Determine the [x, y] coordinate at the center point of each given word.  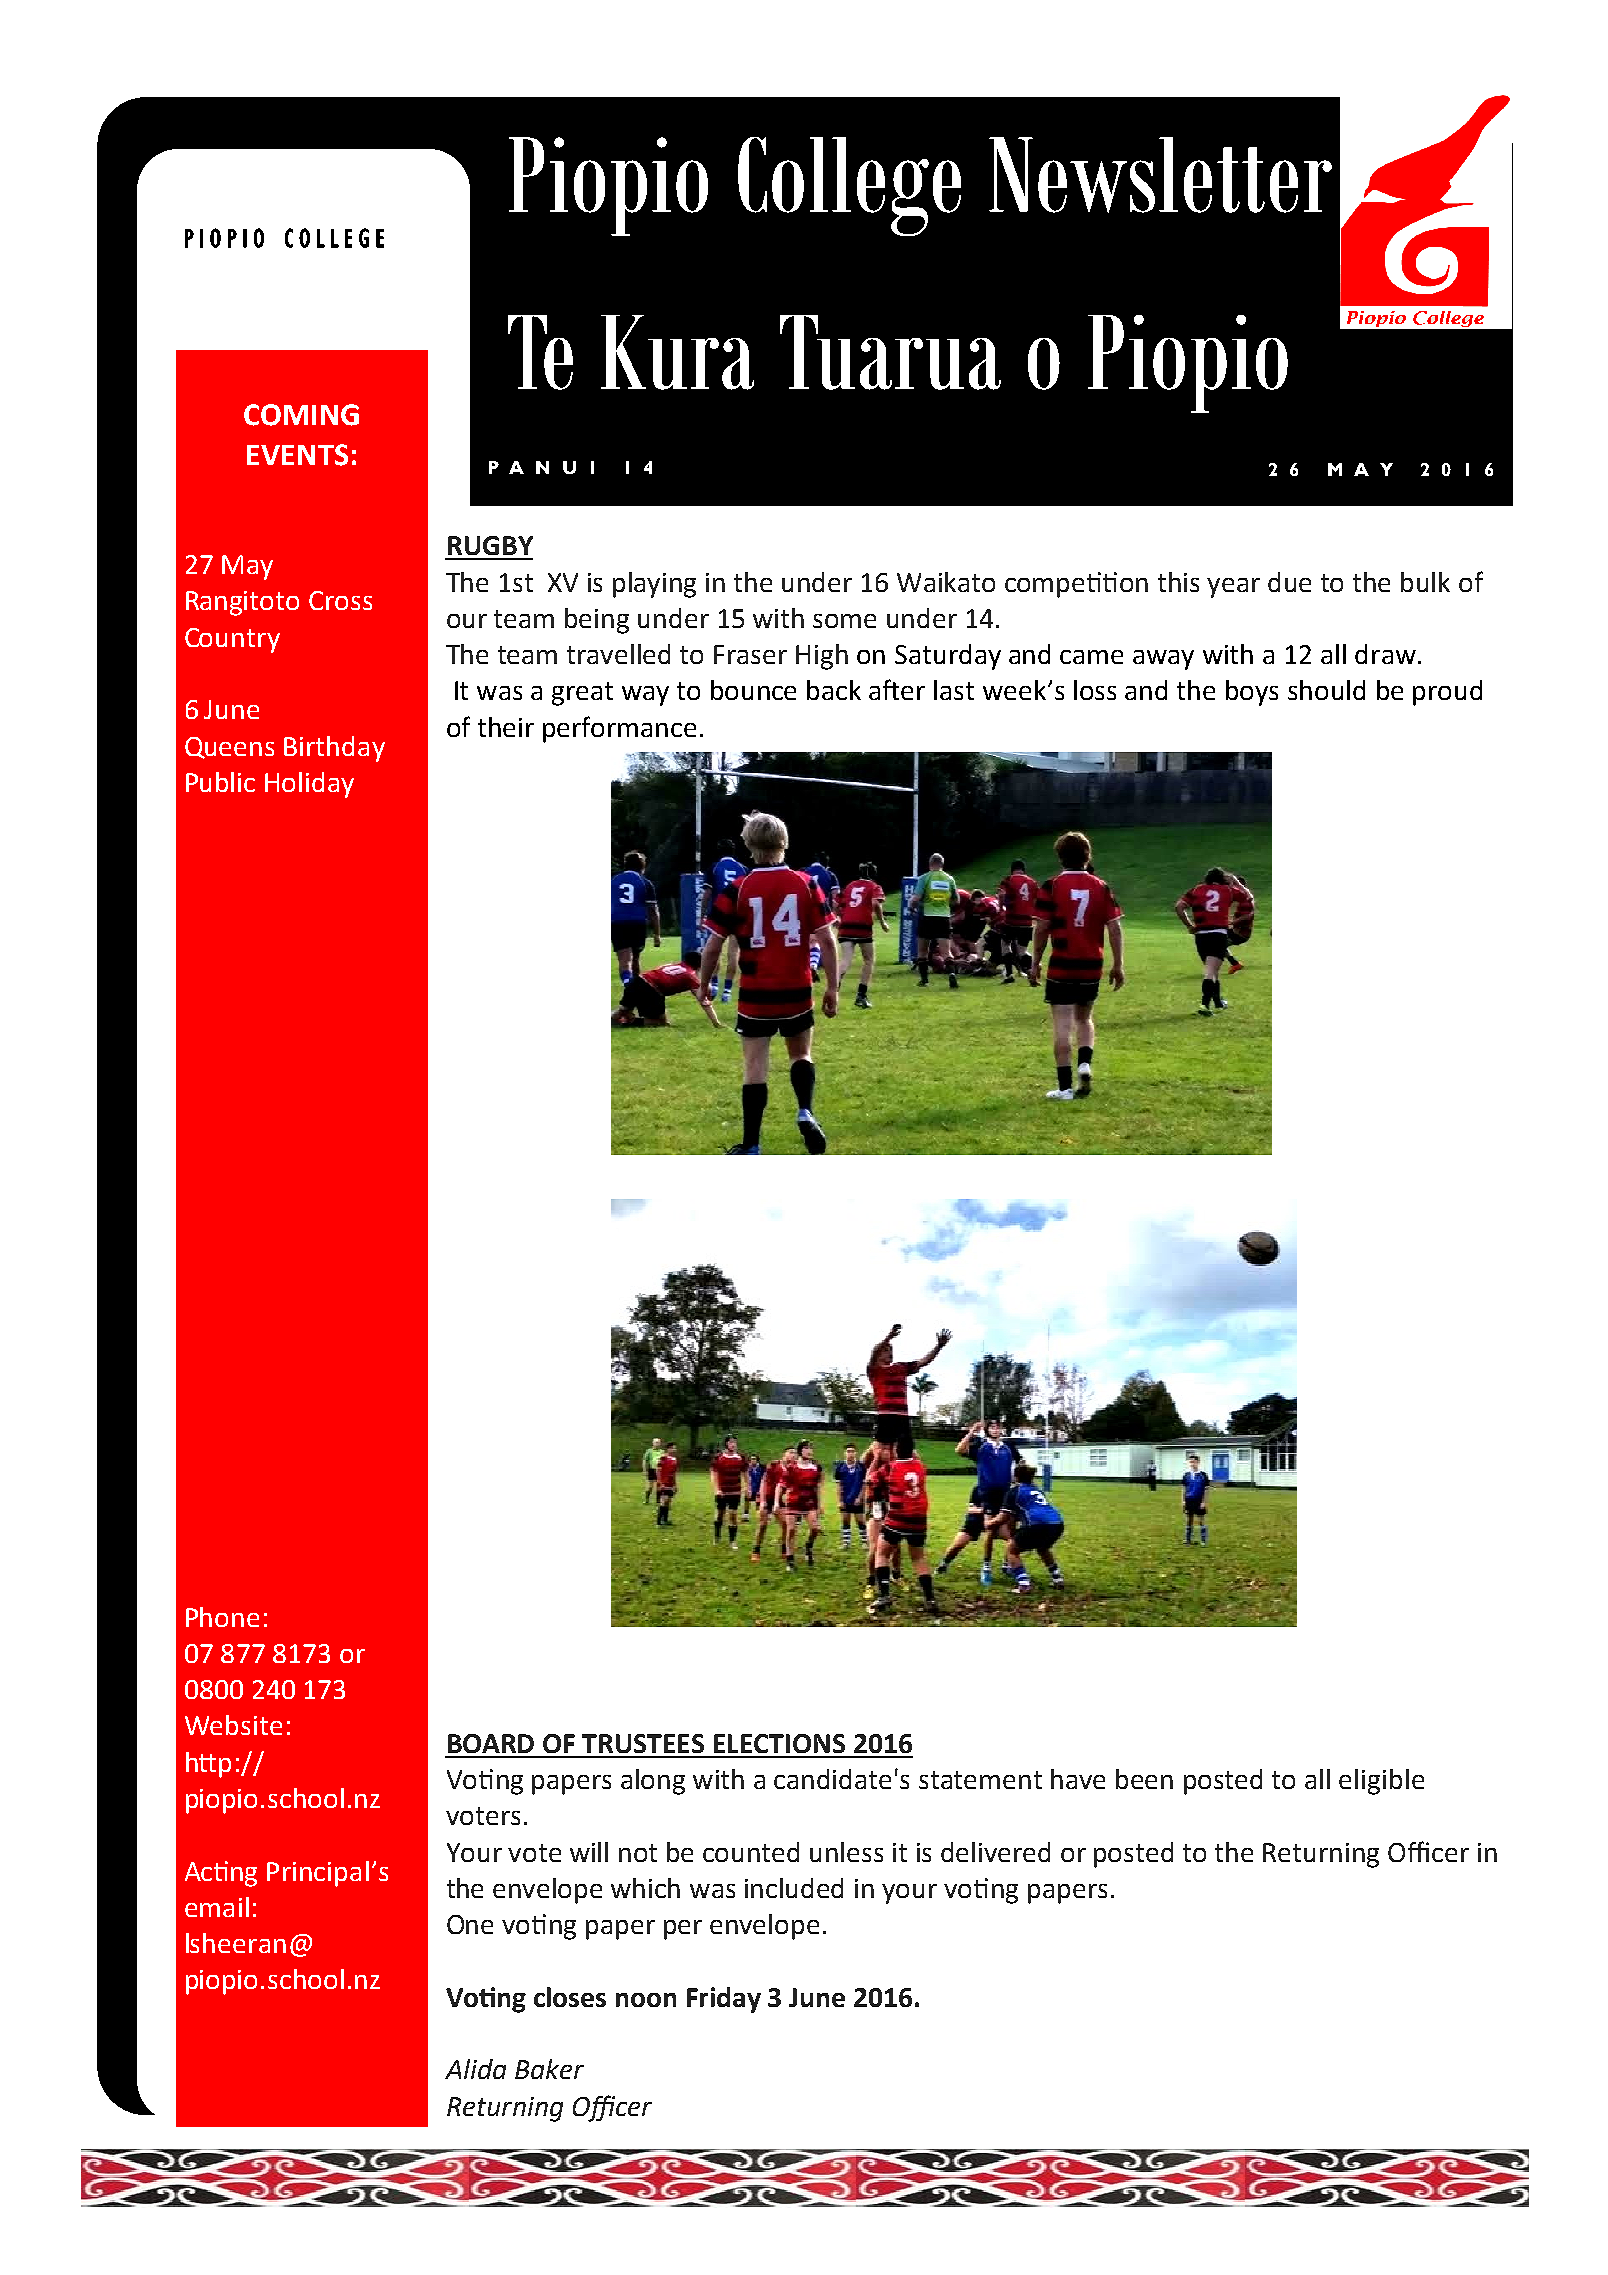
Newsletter [1160, 175]
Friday [724, 2000]
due [1289, 582]
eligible [1381, 1782]
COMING [301, 415]
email [217, 1907]
